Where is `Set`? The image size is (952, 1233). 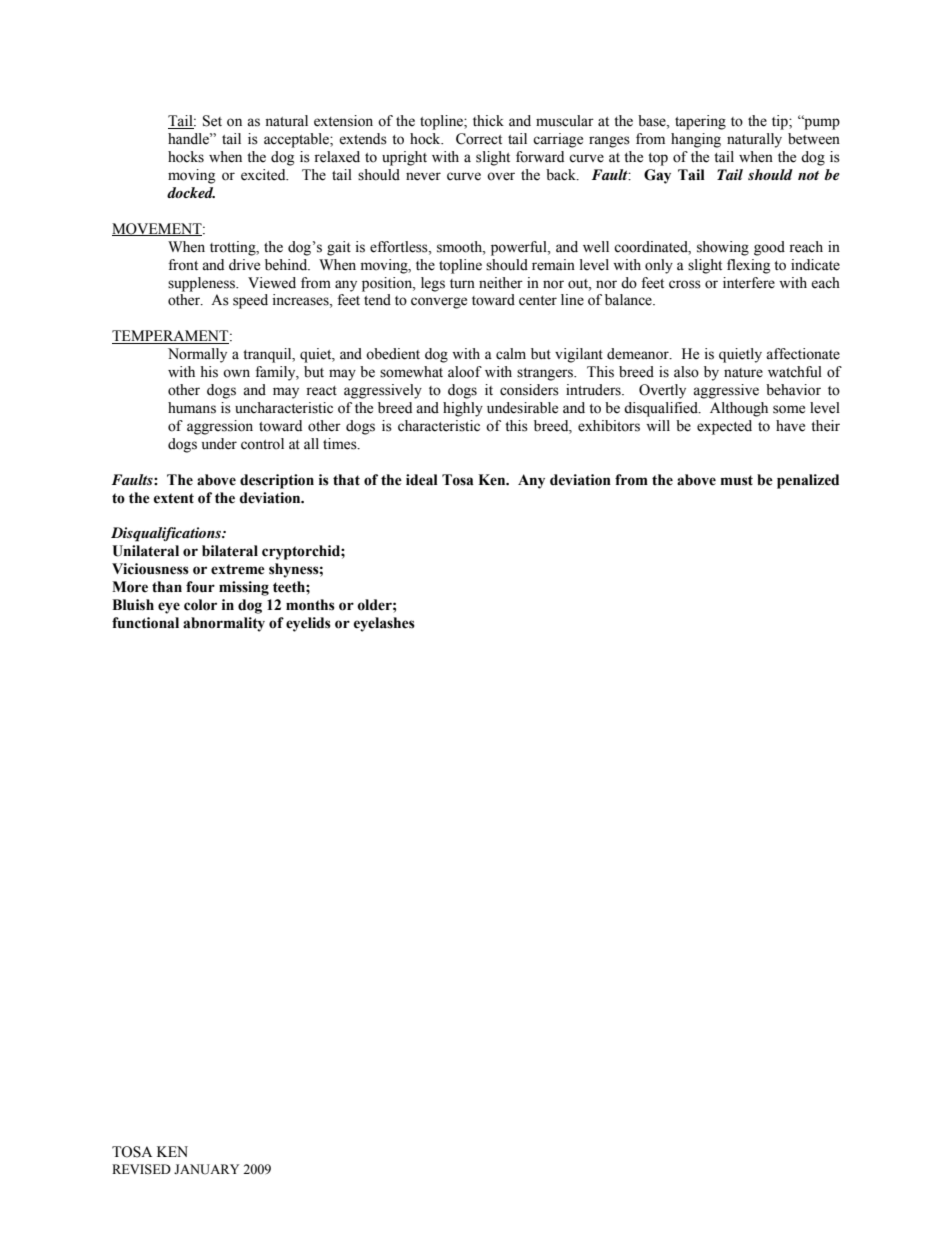
Set is located at coordinates (212, 121).
